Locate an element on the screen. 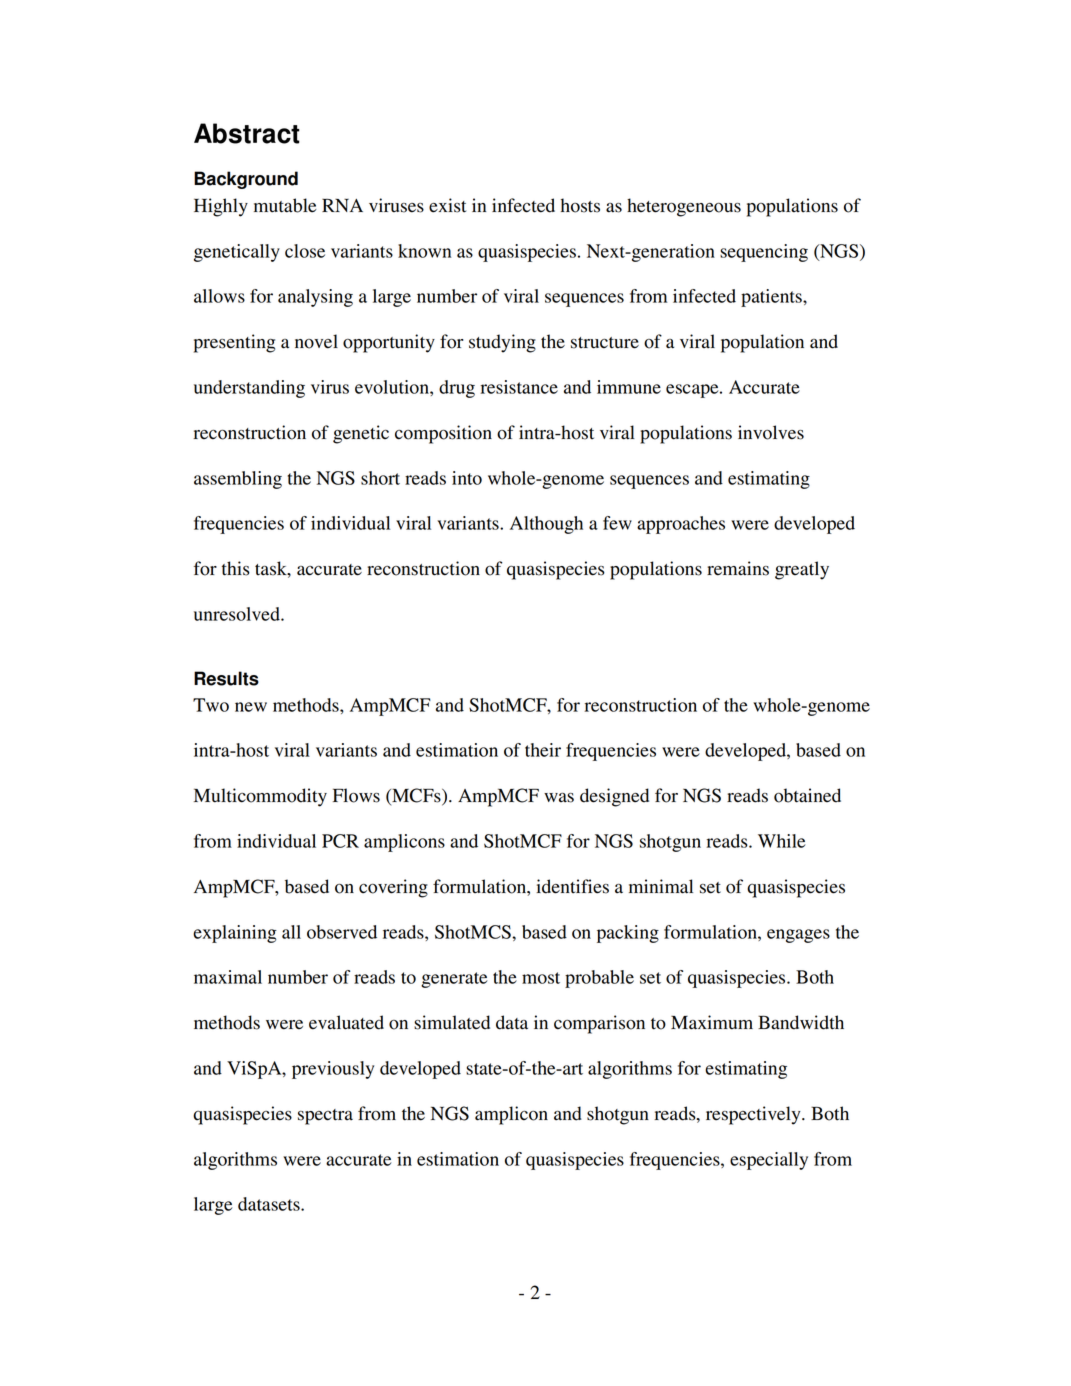 This screenshot has width=1071, height=1386. approaches is located at coordinates (681, 525).
